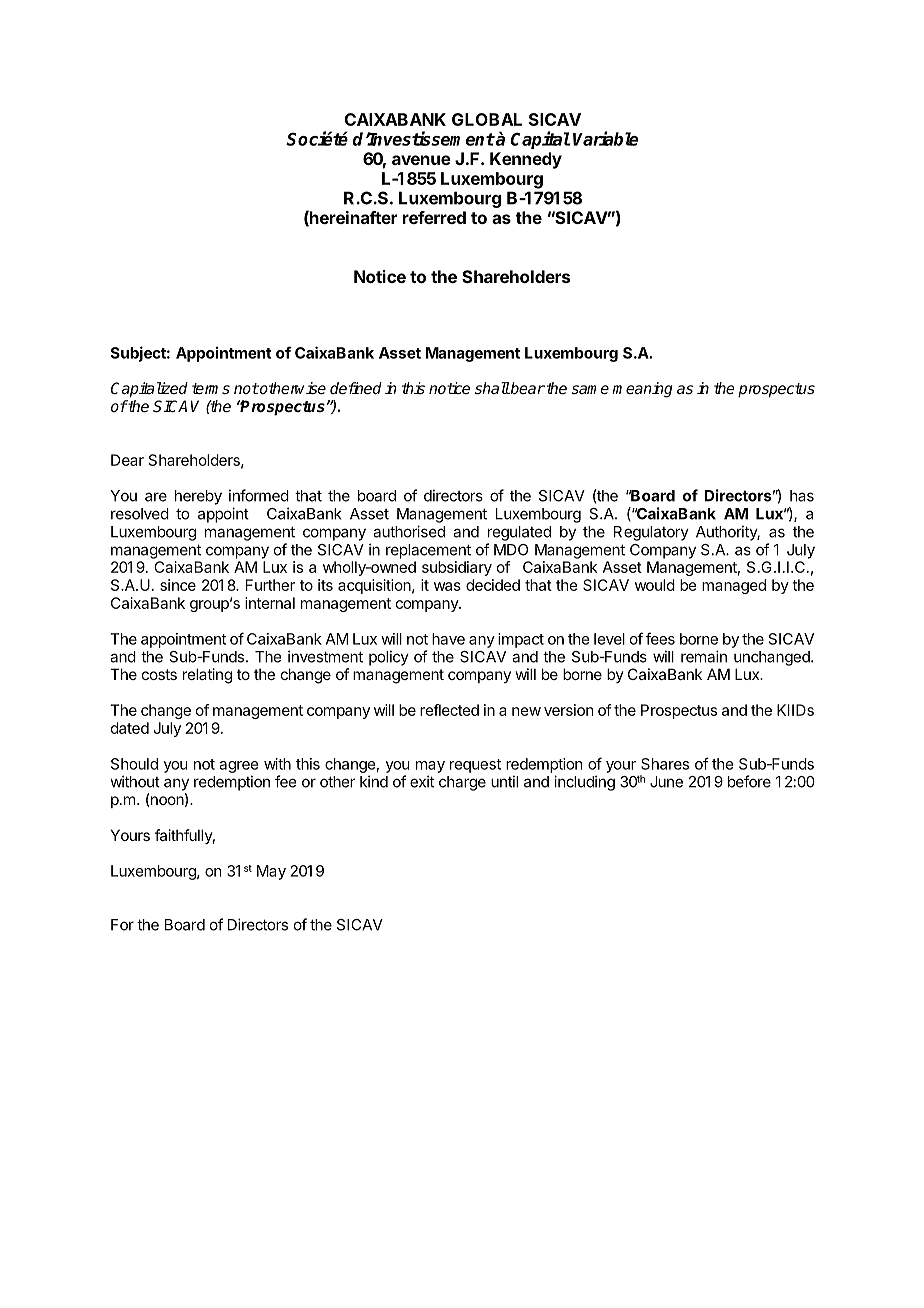 The image size is (924, 1308). I want to click on request, so click(475, 766).
